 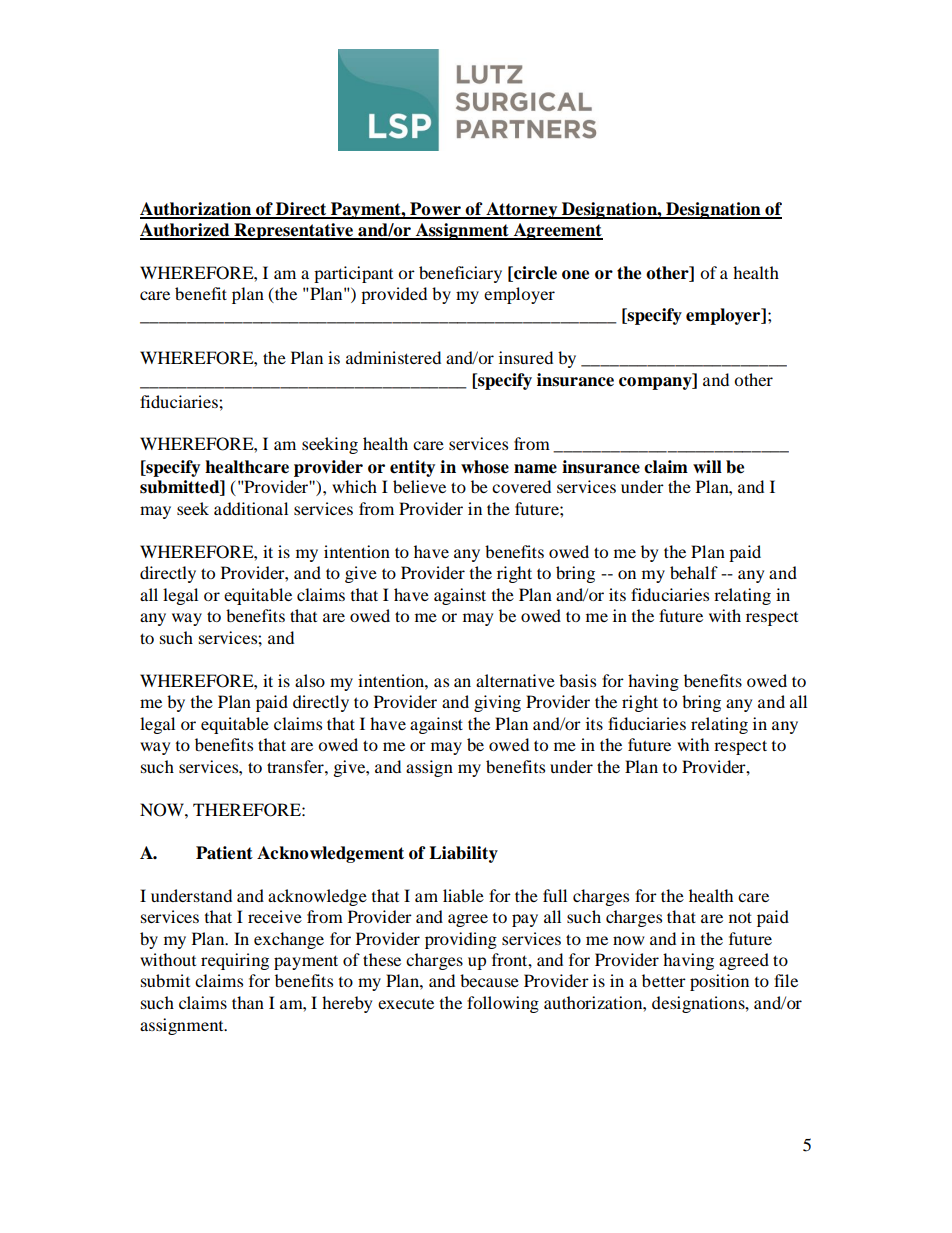 I want to click on position, so click(x=719, y=982).
